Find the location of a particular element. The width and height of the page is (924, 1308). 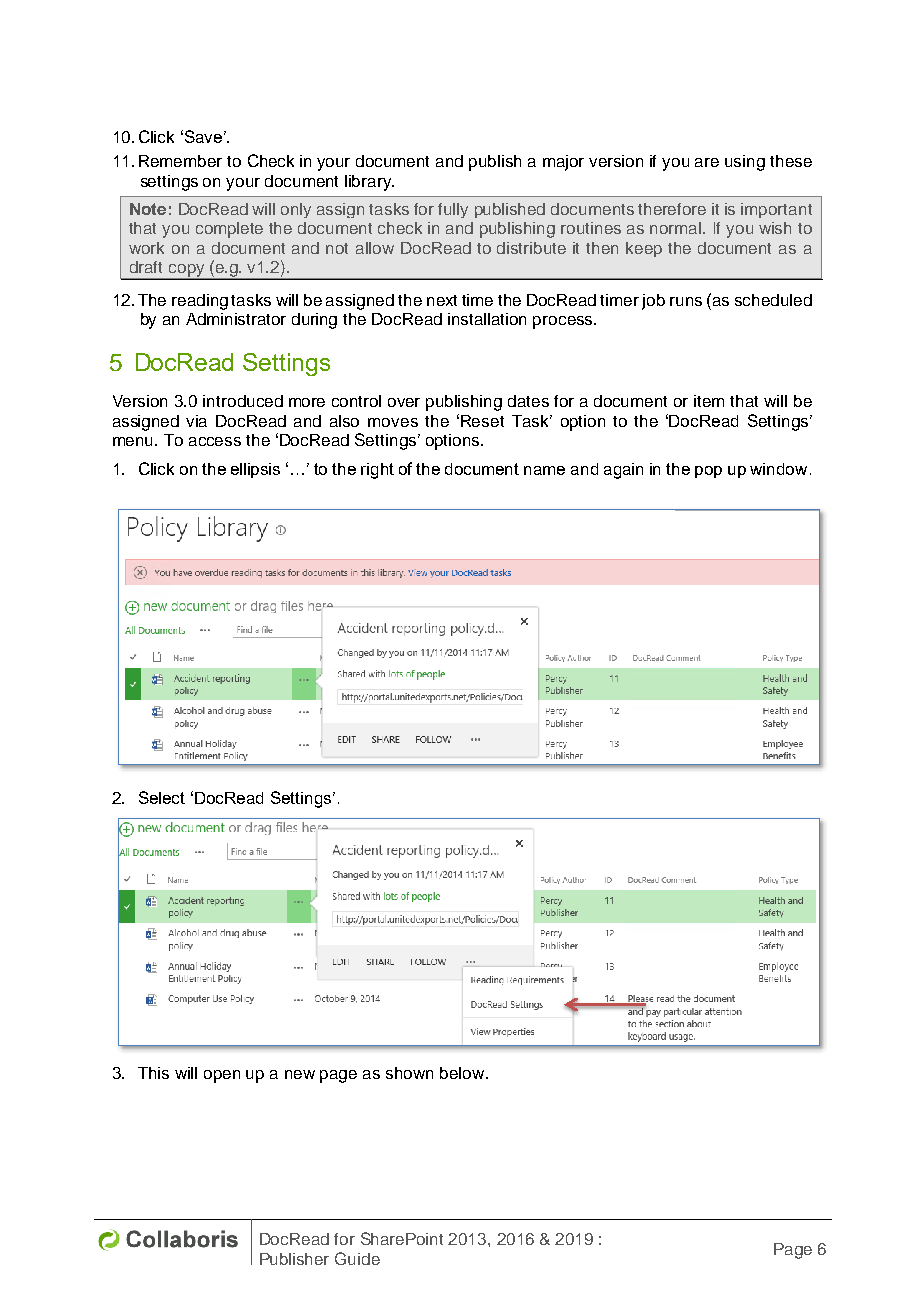

Select is located at coordinates (162, 797).
